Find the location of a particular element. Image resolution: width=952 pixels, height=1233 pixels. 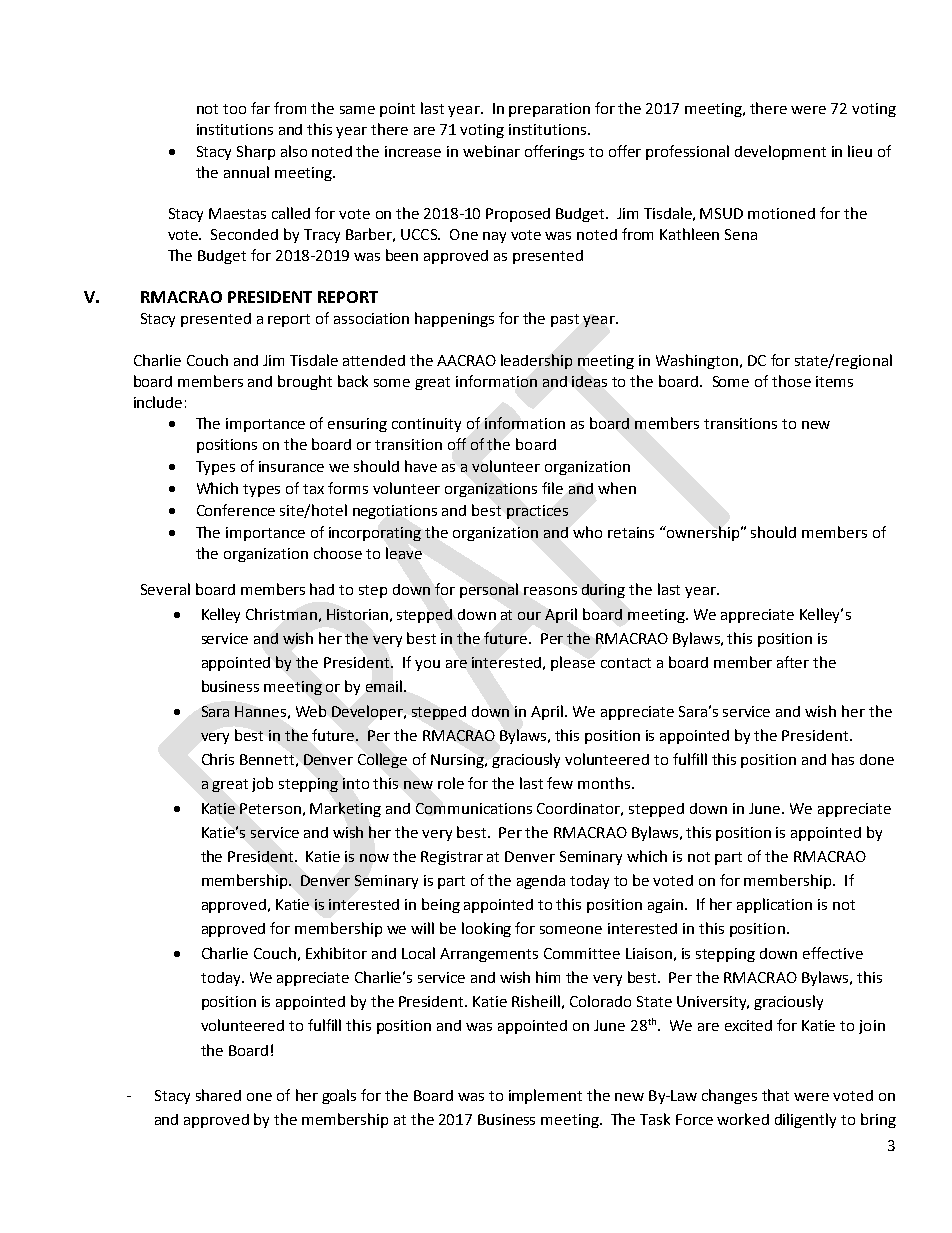

shared is located at coordinates (218, 1095).
